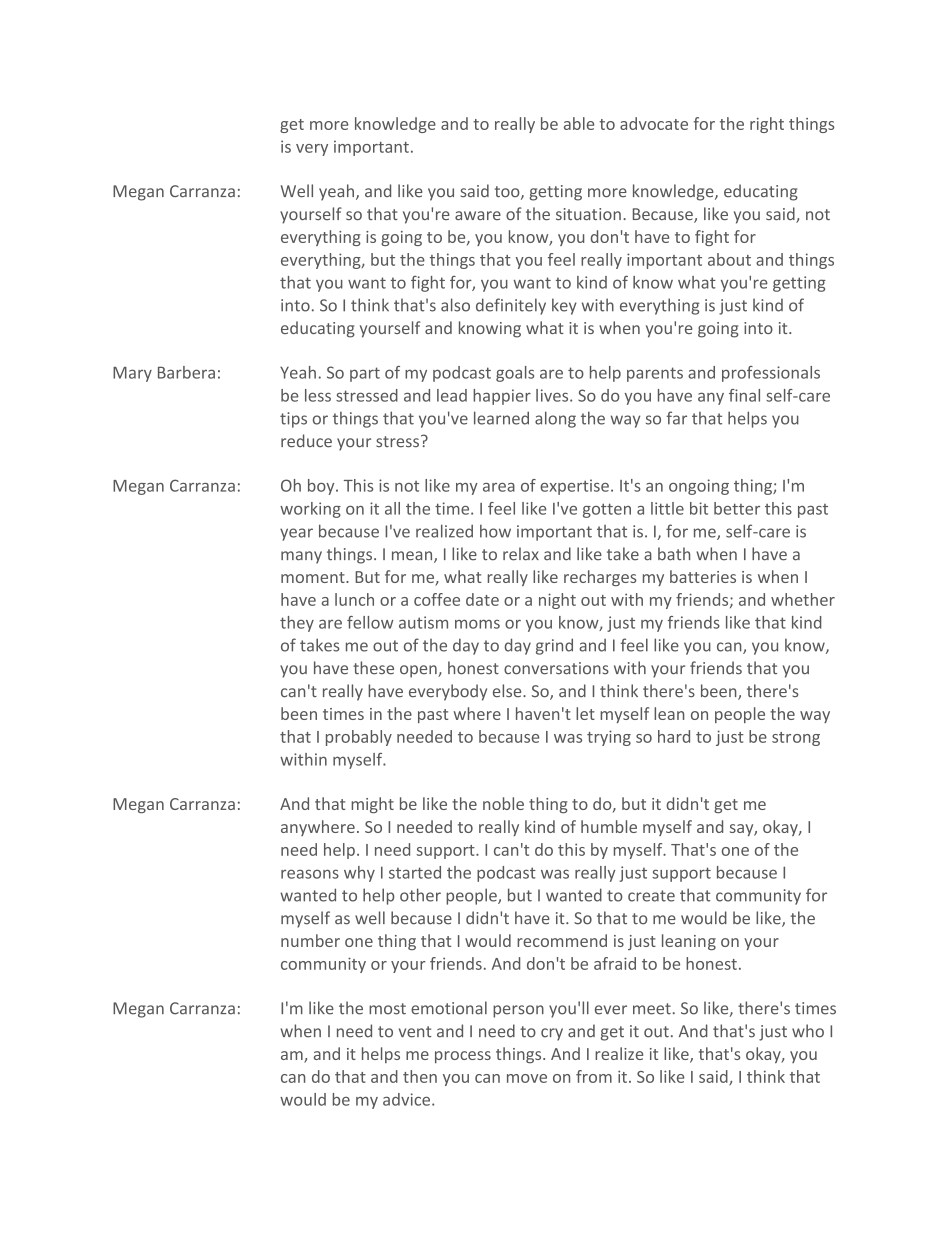 This screenshot has width=952, height=1233. I want to click on lead, so click(452, 395).
